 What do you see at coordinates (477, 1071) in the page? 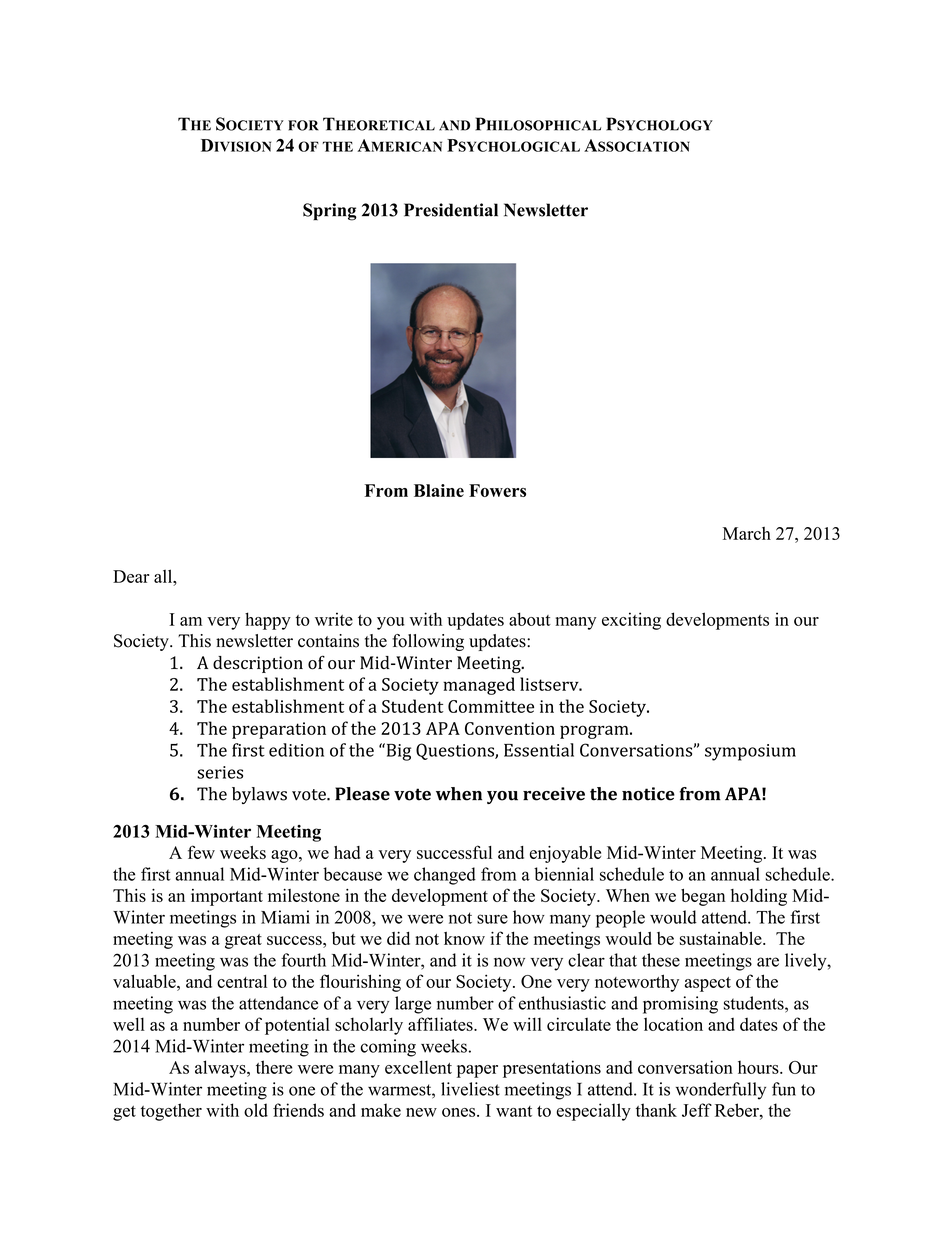
I see `paper` at bounding box center [477, 1071].
